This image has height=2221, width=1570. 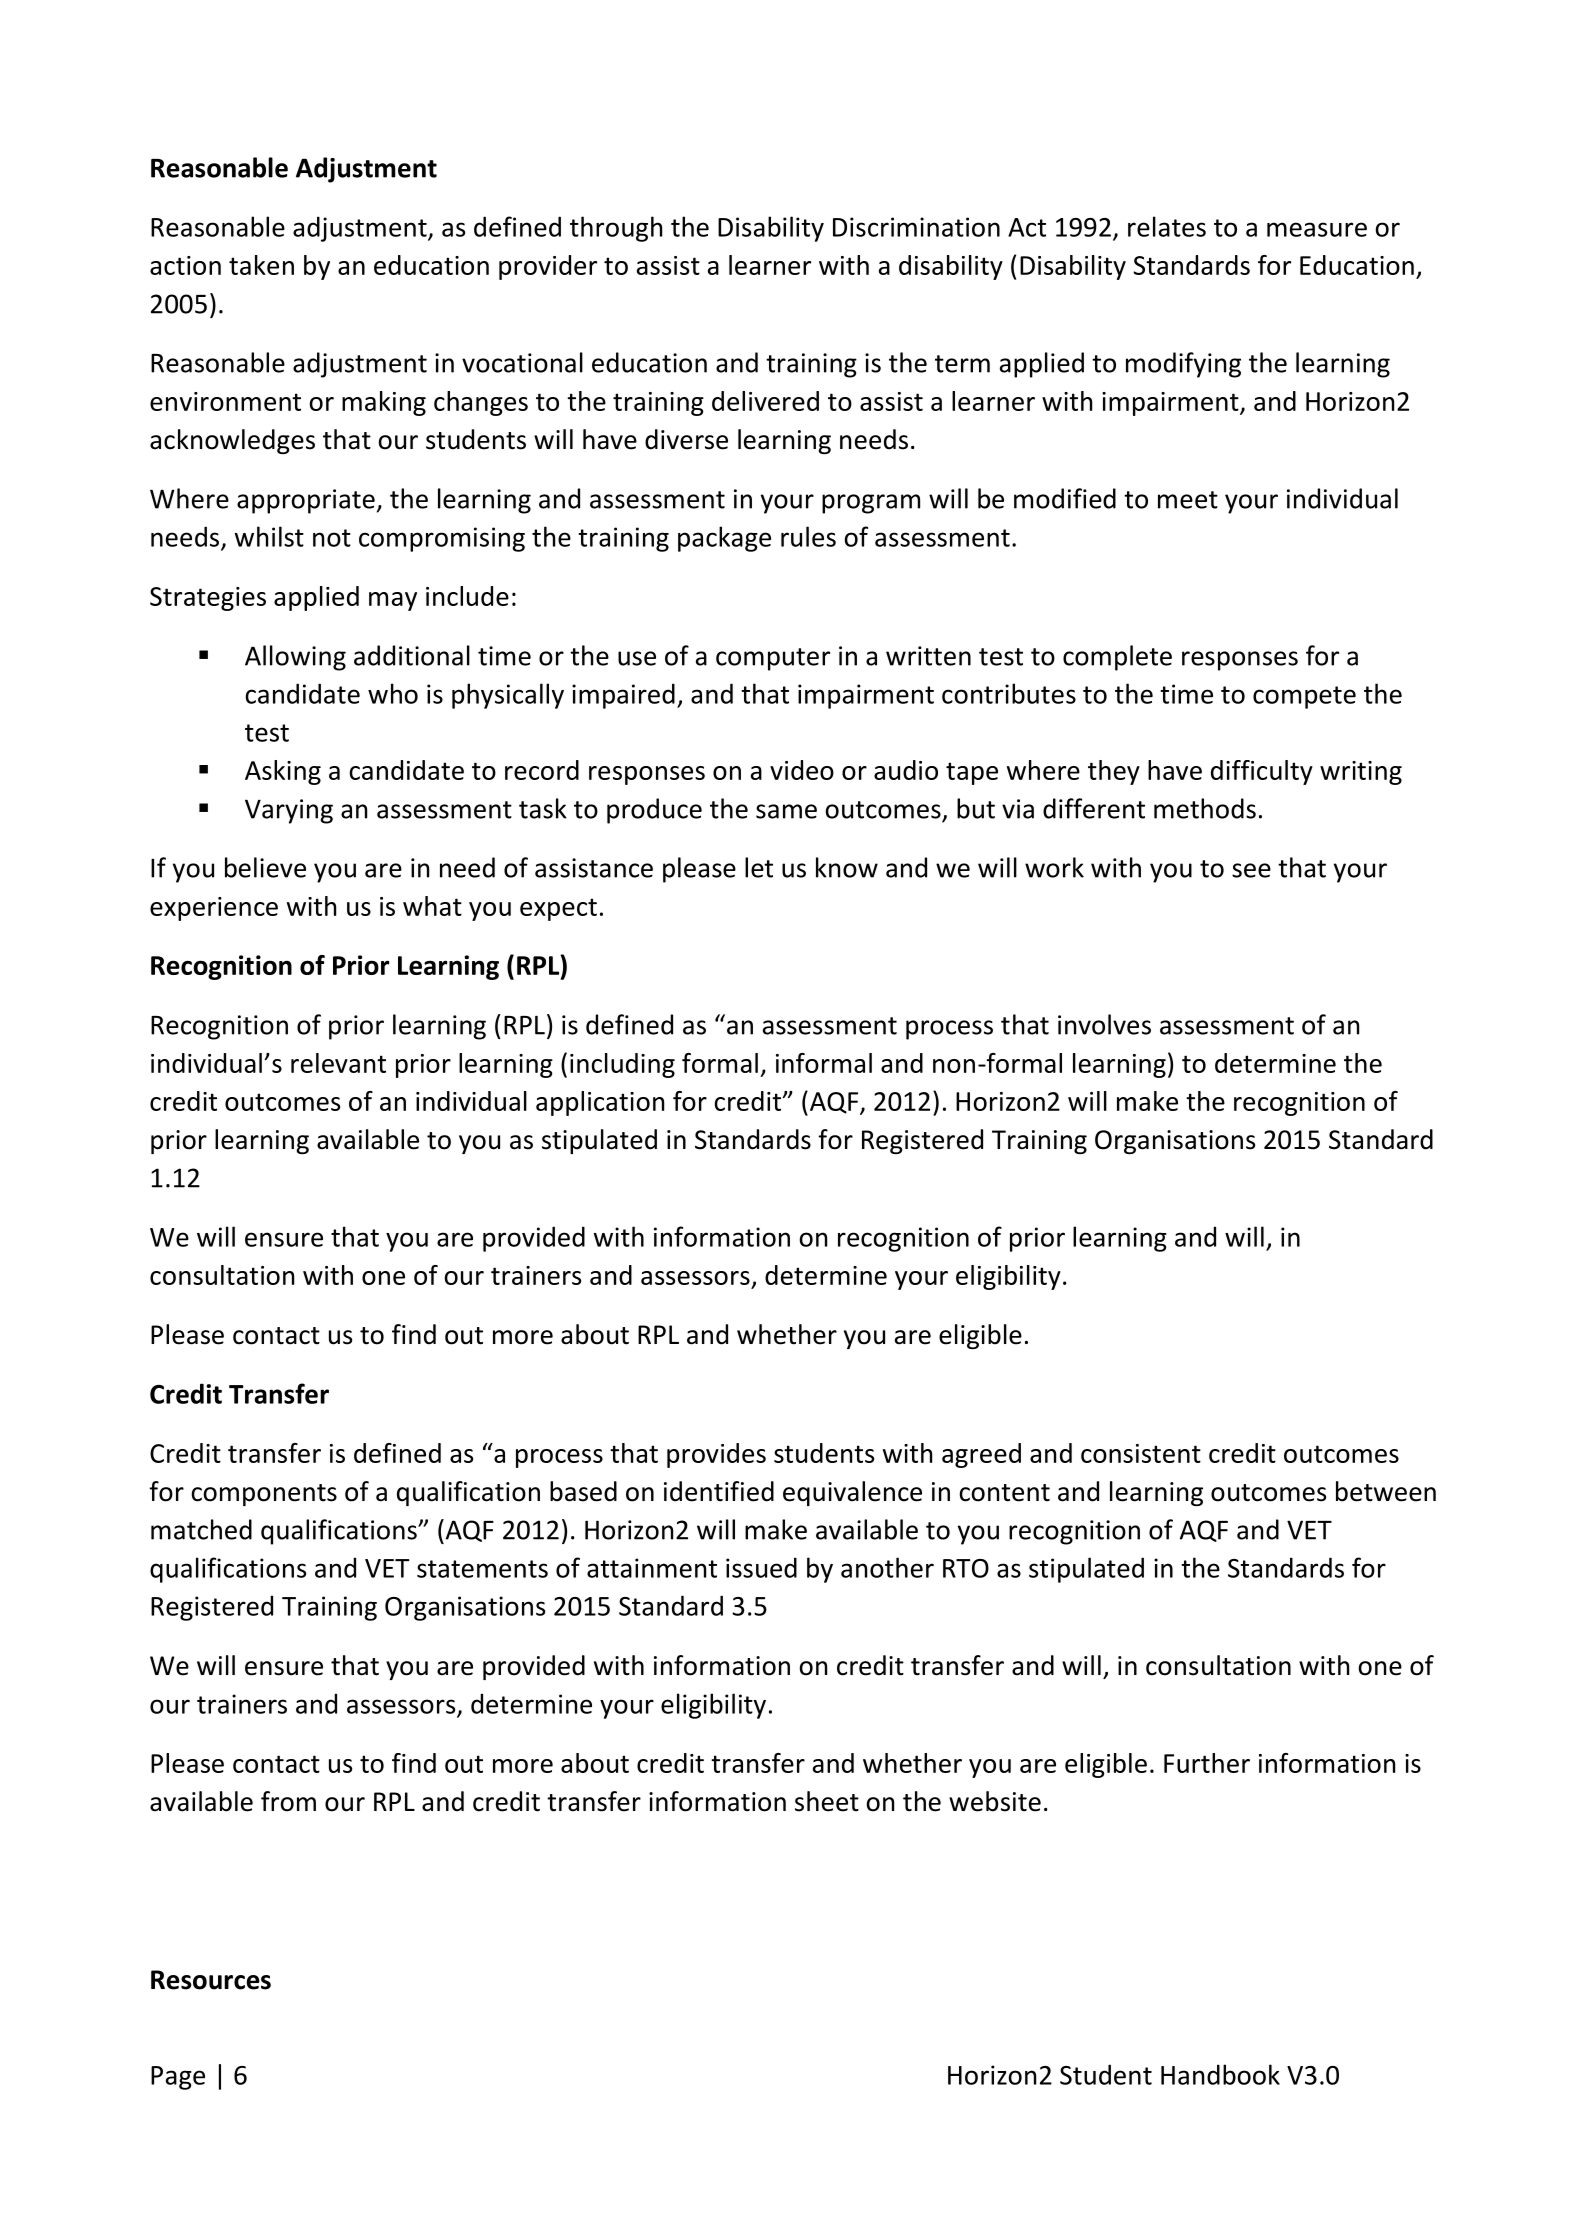 I want to click on Discrimination, so click(x=916, y=227).
